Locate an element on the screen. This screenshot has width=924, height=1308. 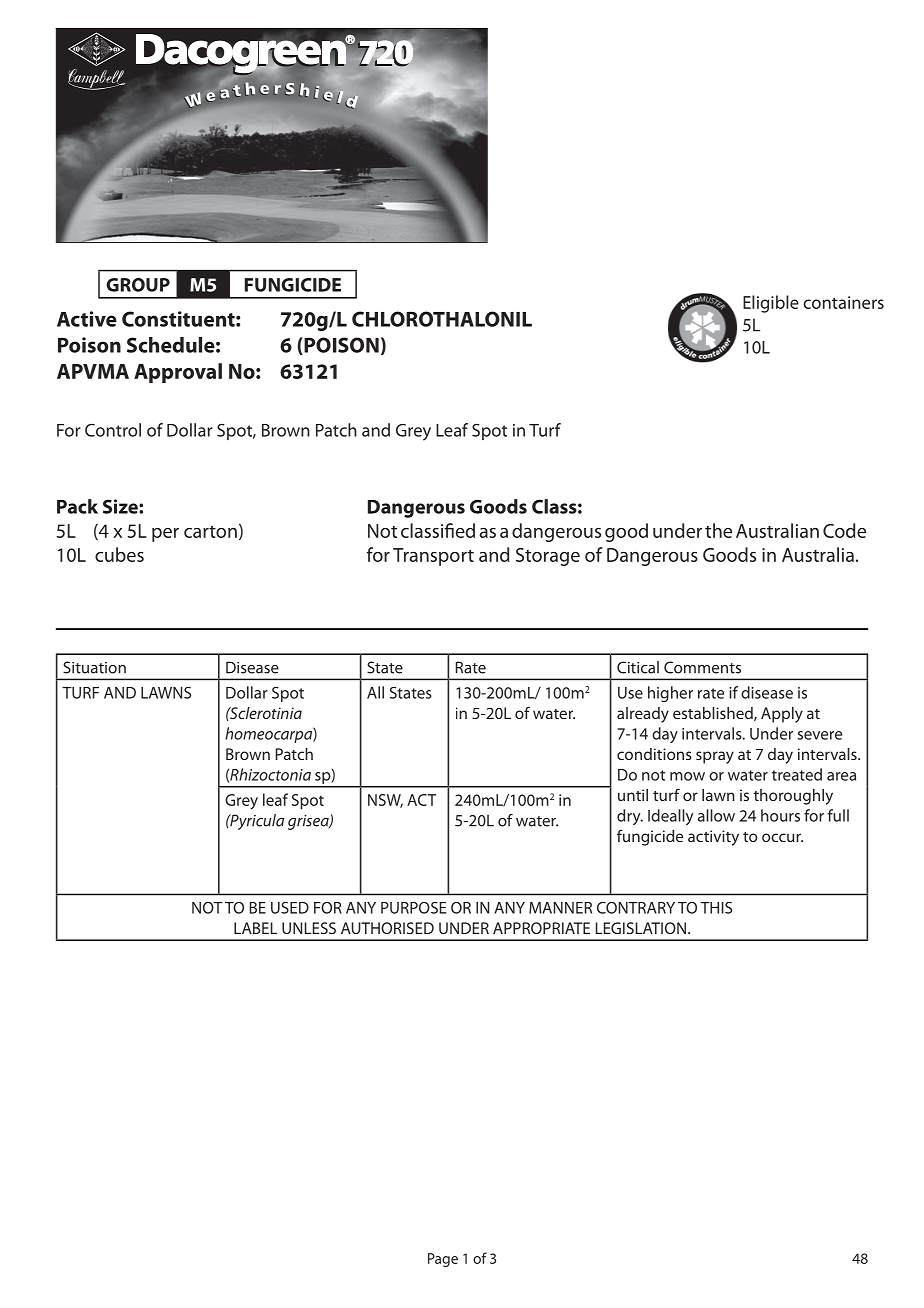
Approval is located at coordinates (178, 373).
